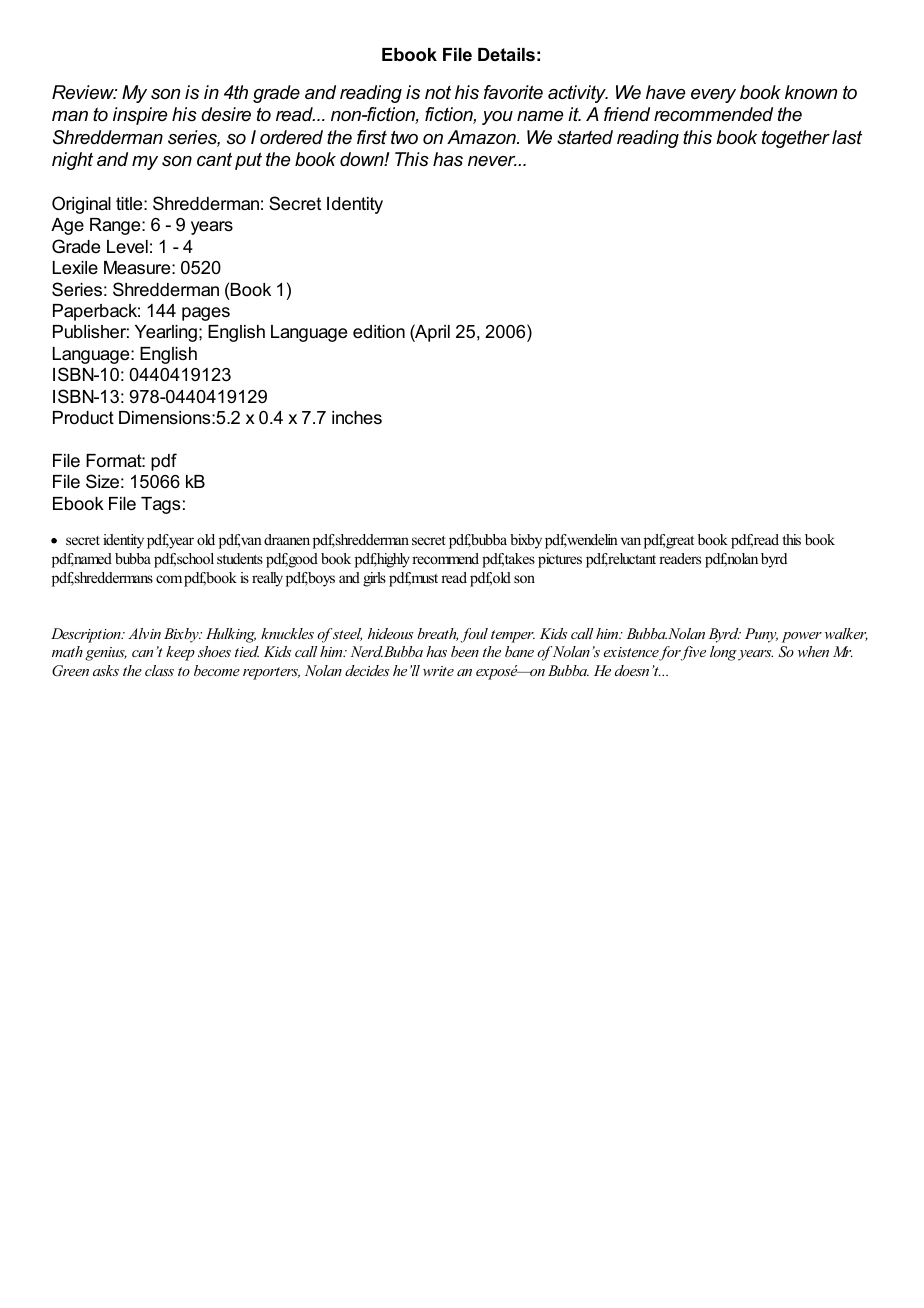 The width and height of the screenshot is (924, 1308). Describe the element at coordinates (492, 161) in the screenshot. I see `never` at that location.
